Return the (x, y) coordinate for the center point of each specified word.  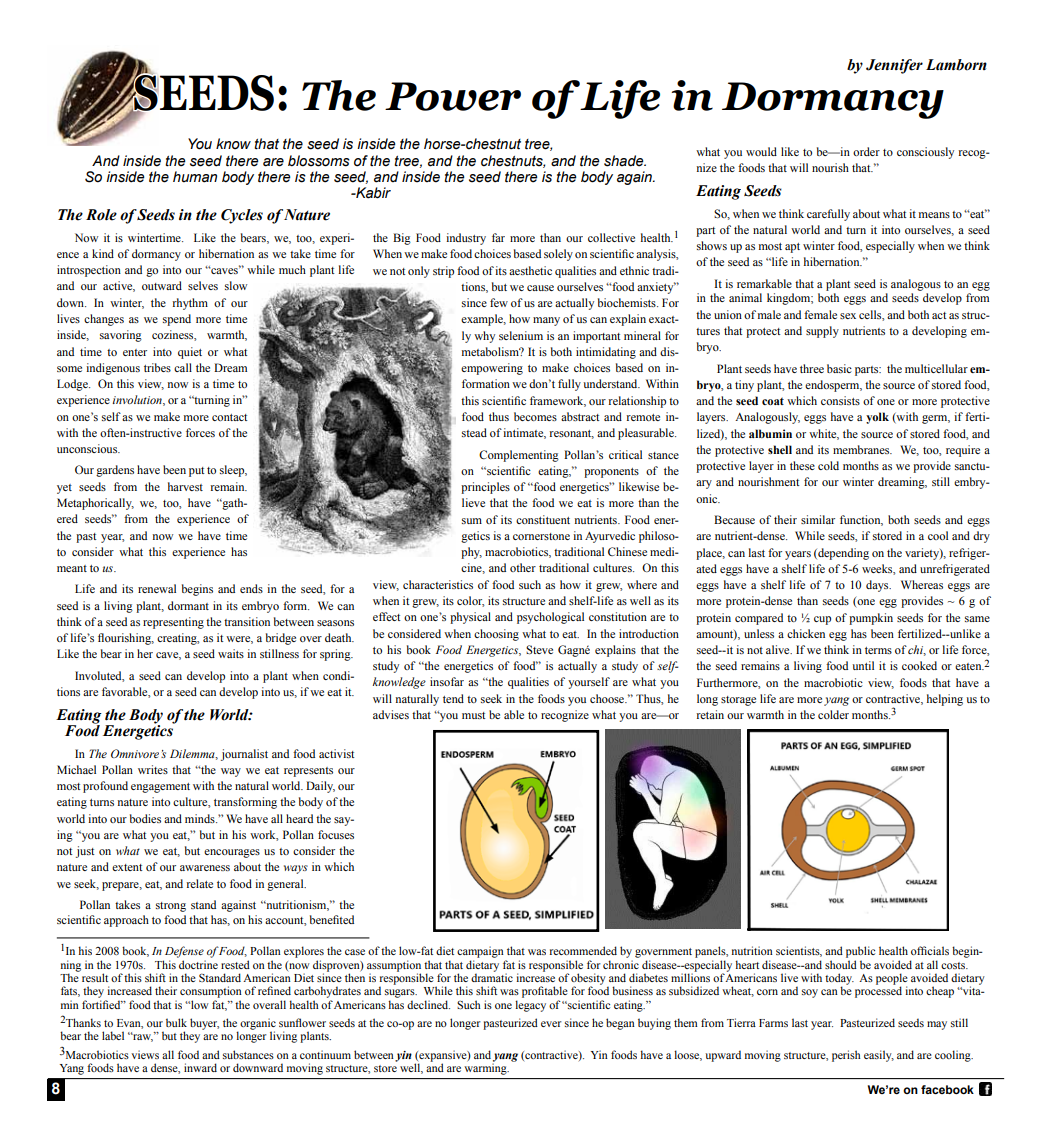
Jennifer (894, 66)
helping (945, 700)
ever (551, 1024)
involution (138, 400)
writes (153, 769)
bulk (176, 1022)
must (474, 715)
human (195, 177)
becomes (535, 416)
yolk (877, 418)
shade (625, 161)
